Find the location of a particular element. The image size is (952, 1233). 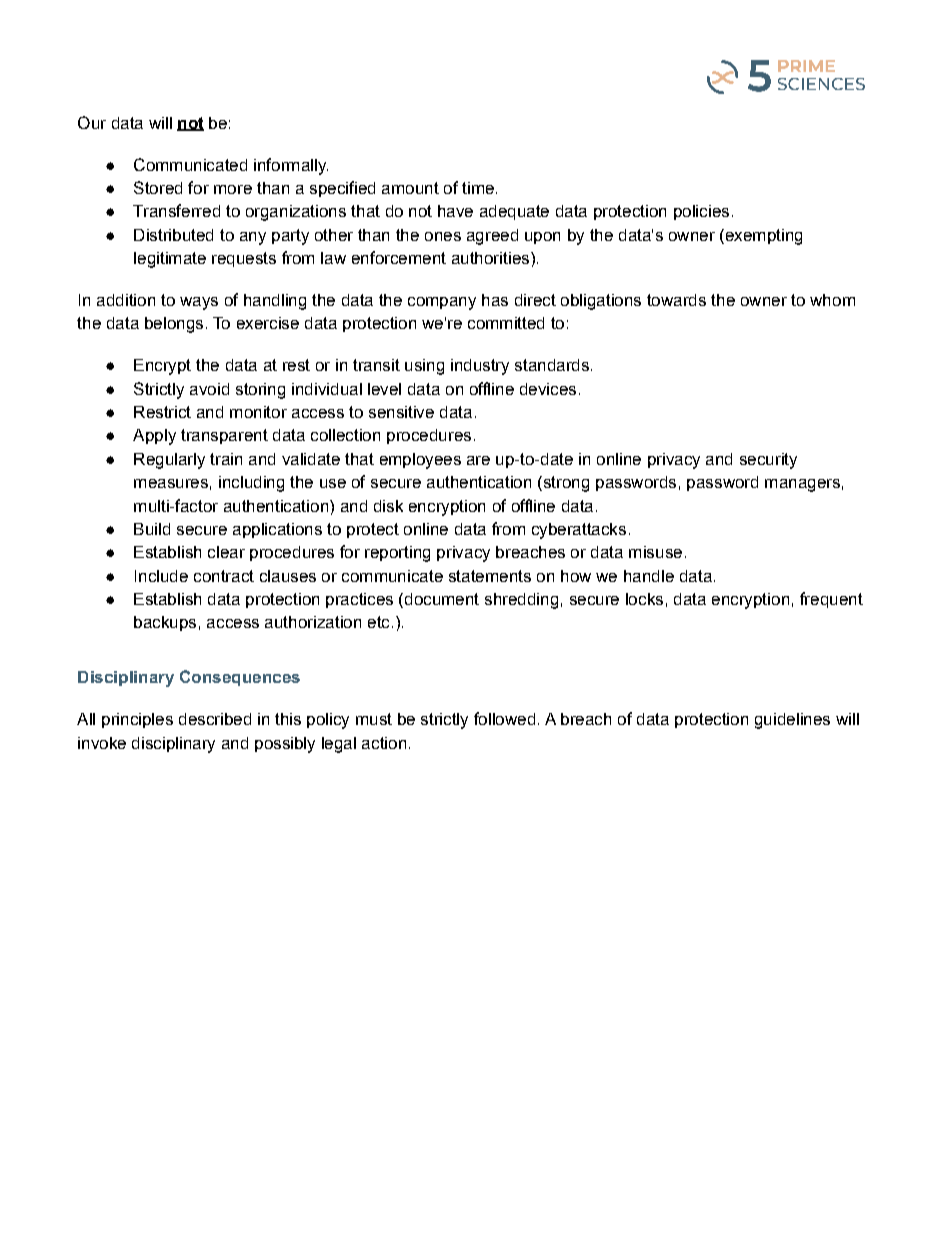

misuse is located at coordinates (655, 552).
